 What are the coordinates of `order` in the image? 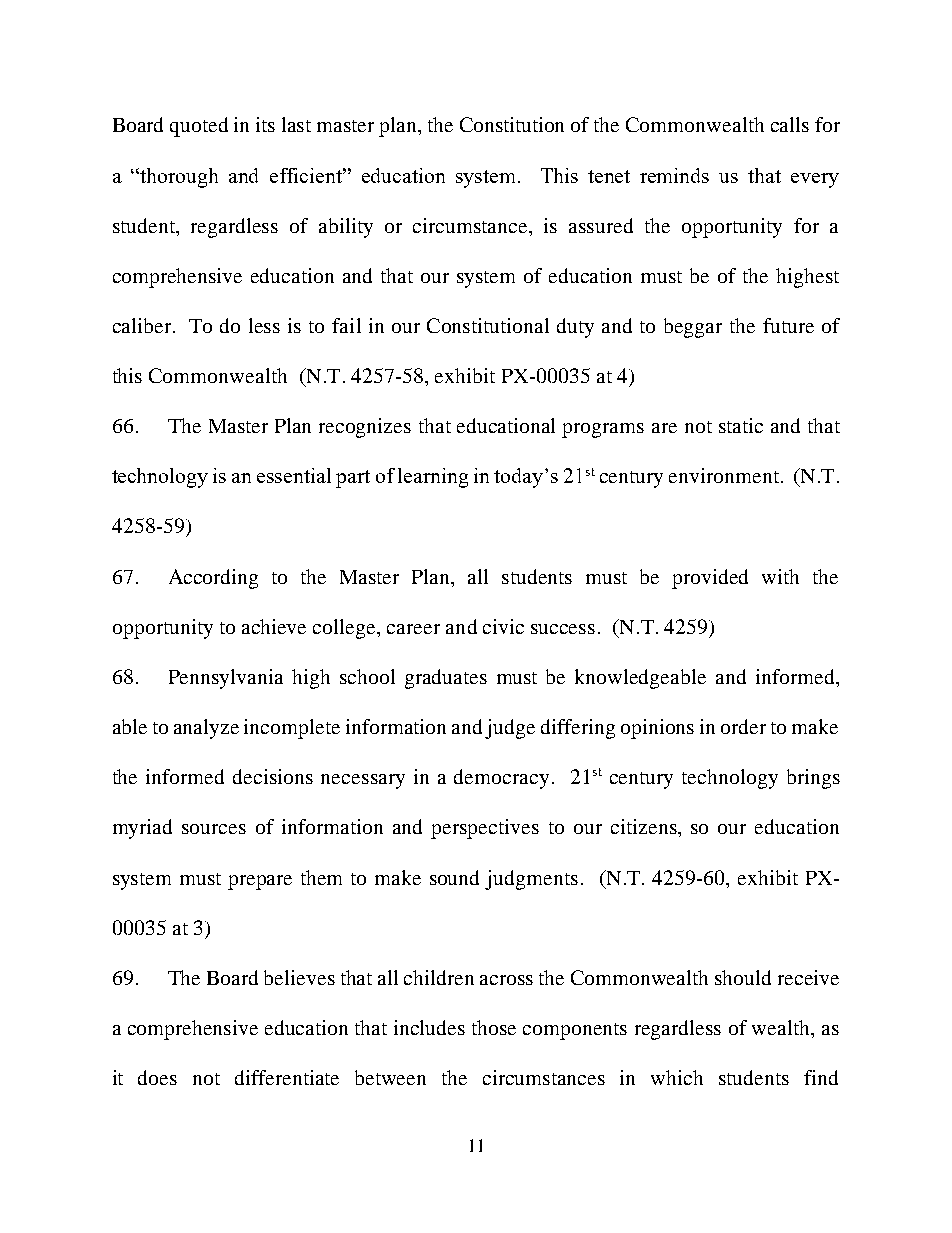 It's located at (743, 726).
